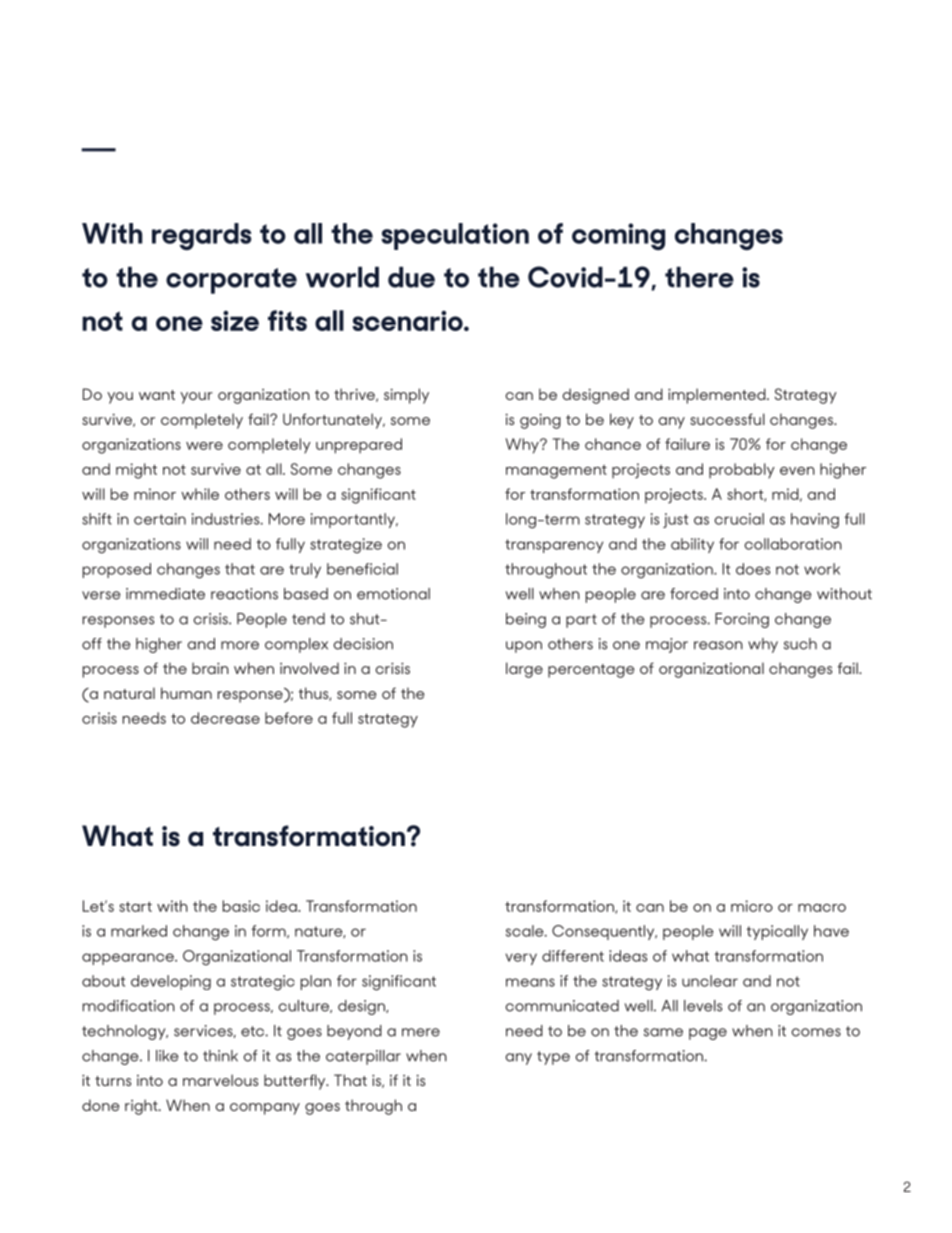  What do you see at coordinates (139, 931) in the screenshot?
I see `marked` at bounding box center [139, 931].
